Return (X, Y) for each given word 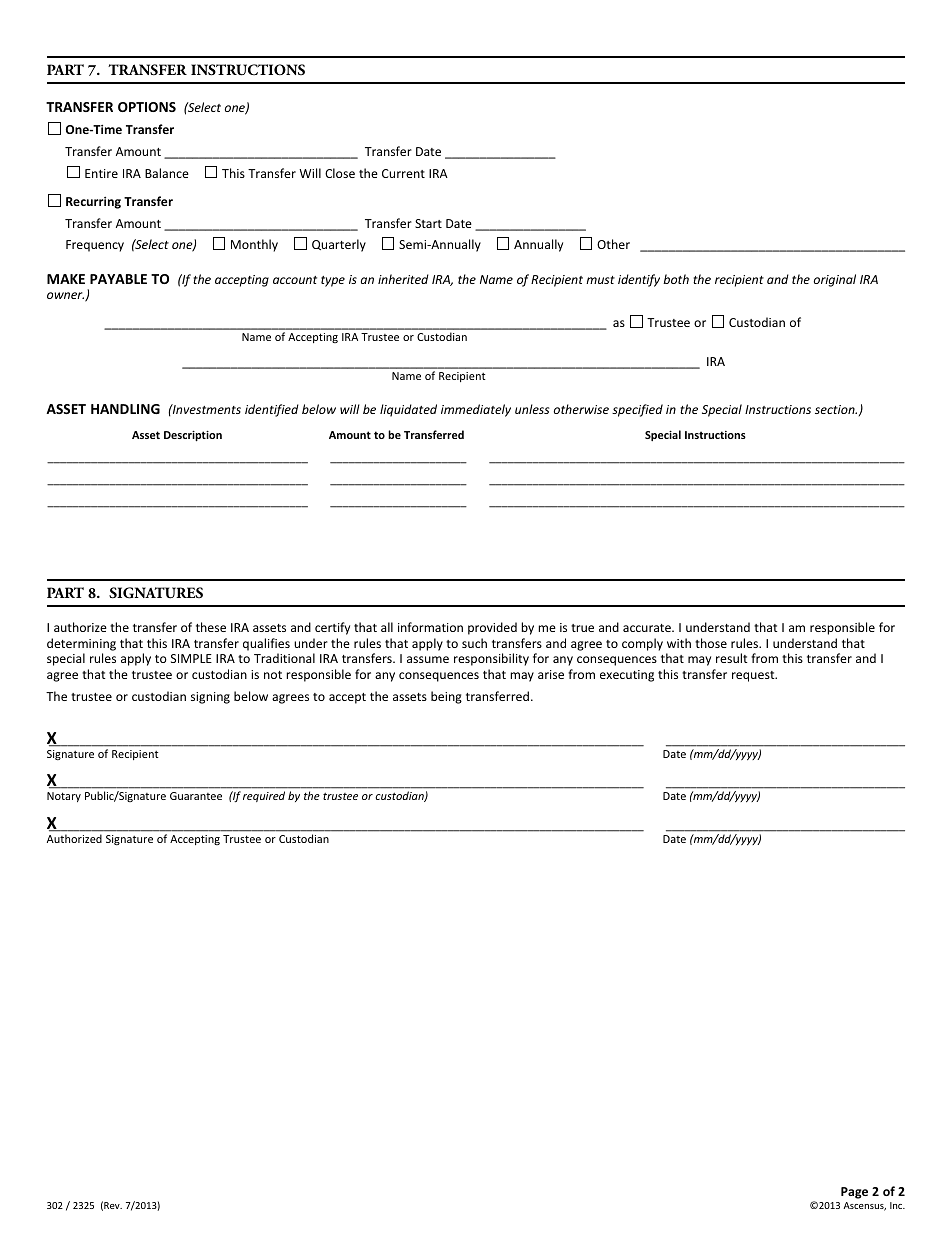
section (836, 409)
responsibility (491, 659)
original (835, 280)
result (732, 658)
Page (854, 1193)
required (264, 796)
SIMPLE (191, 658)
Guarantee (196, 796)
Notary (64, 797)
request (754, 676)
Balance (167, 173)
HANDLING (125, 409)
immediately (476, 410)
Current (403, 173)
